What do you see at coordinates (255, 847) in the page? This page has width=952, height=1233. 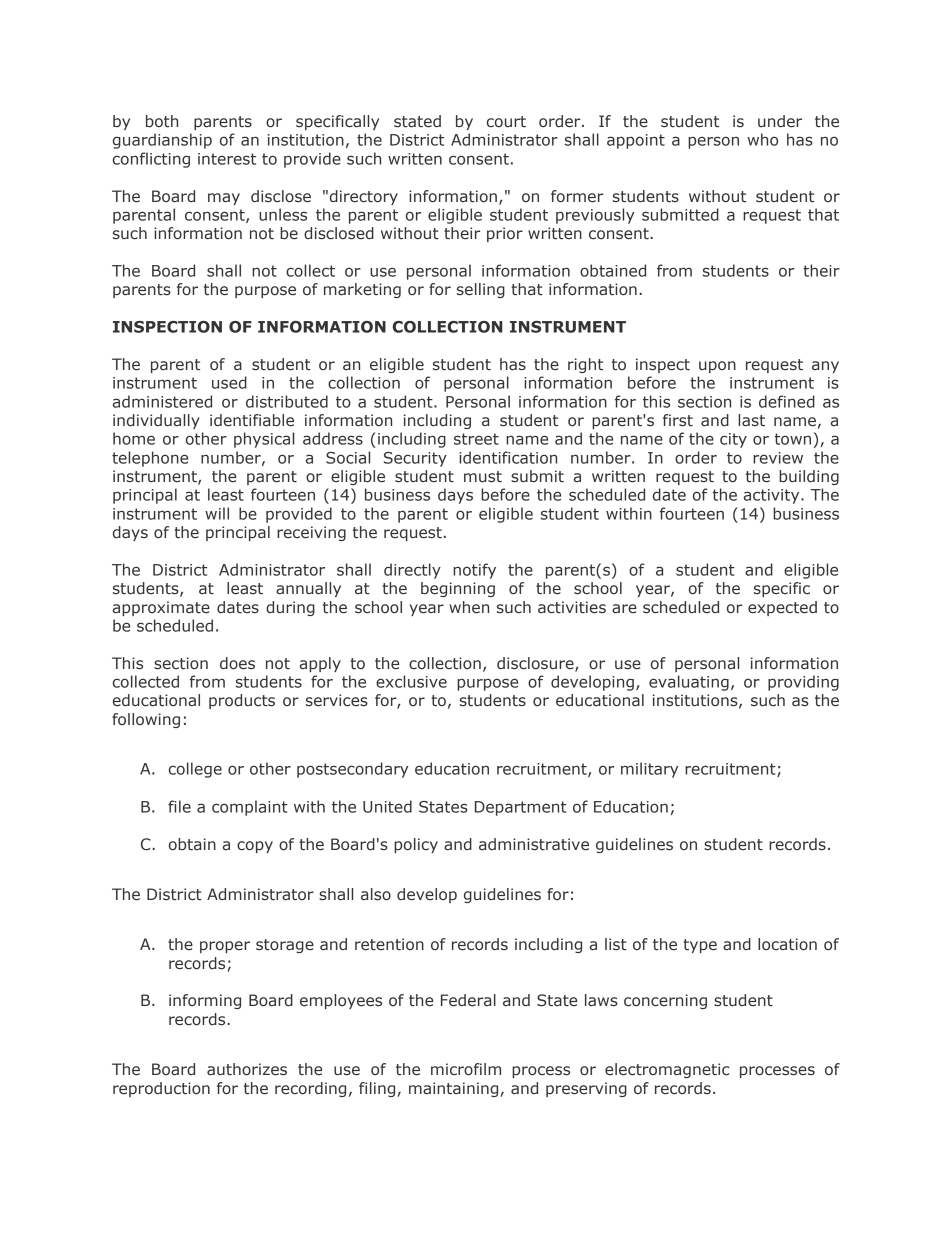 I see `copy` at bounding box center [255, 847].
